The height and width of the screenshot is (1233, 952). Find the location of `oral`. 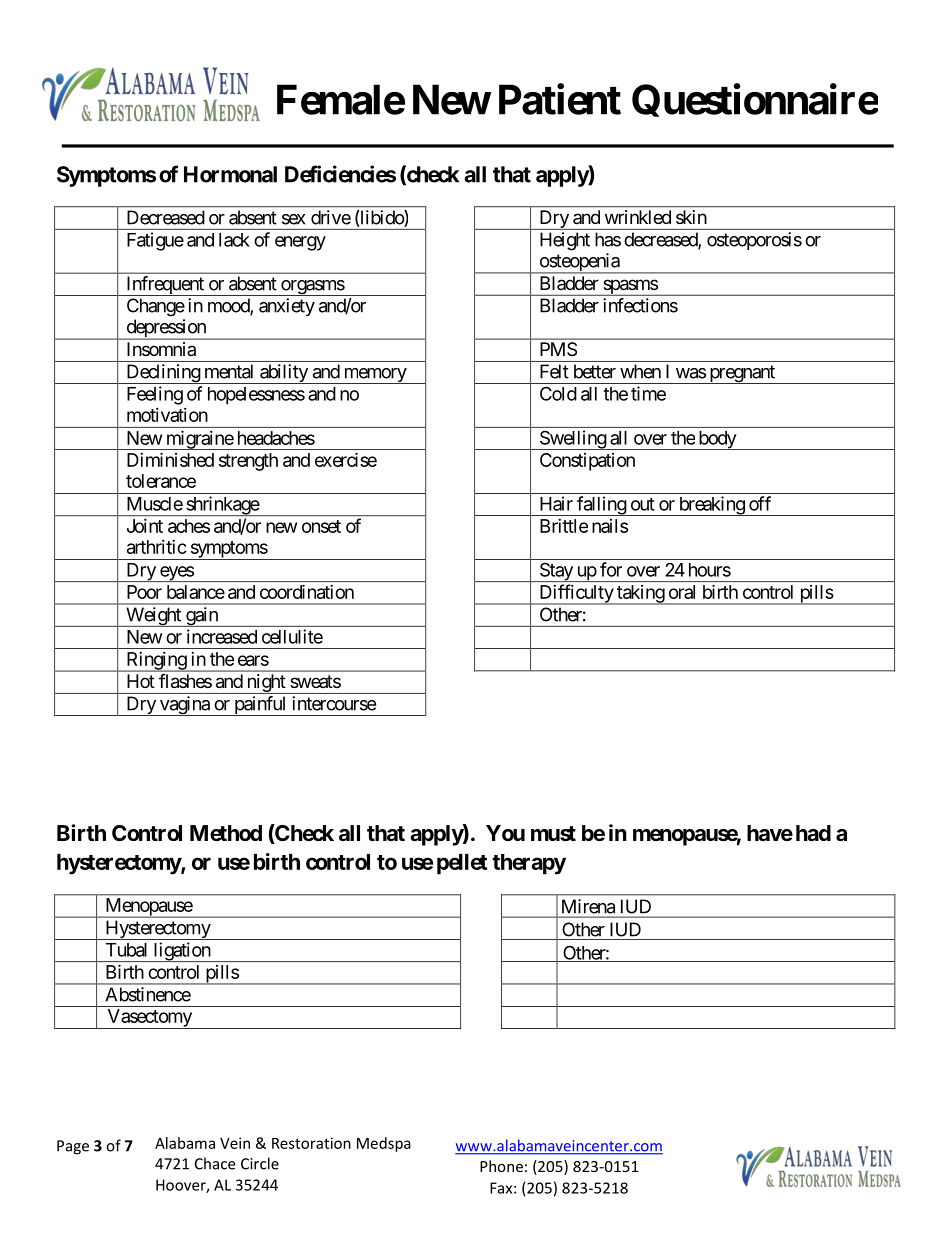

oral is located at coordinates (682, 592).
